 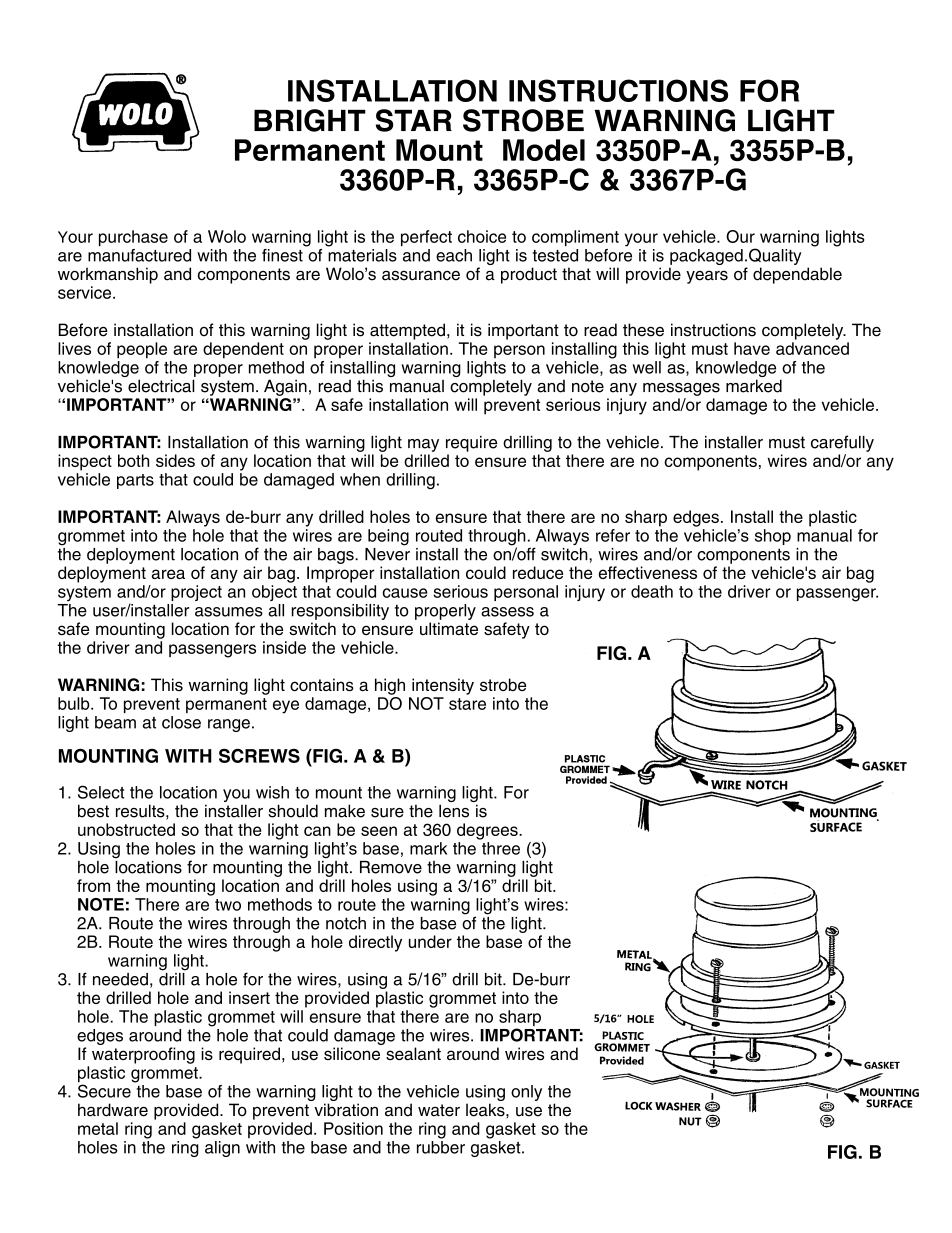 What do you see at coordinates (113, 1110) in the screenshot?
I see `hardware` at bounding box center [113, 1110].
